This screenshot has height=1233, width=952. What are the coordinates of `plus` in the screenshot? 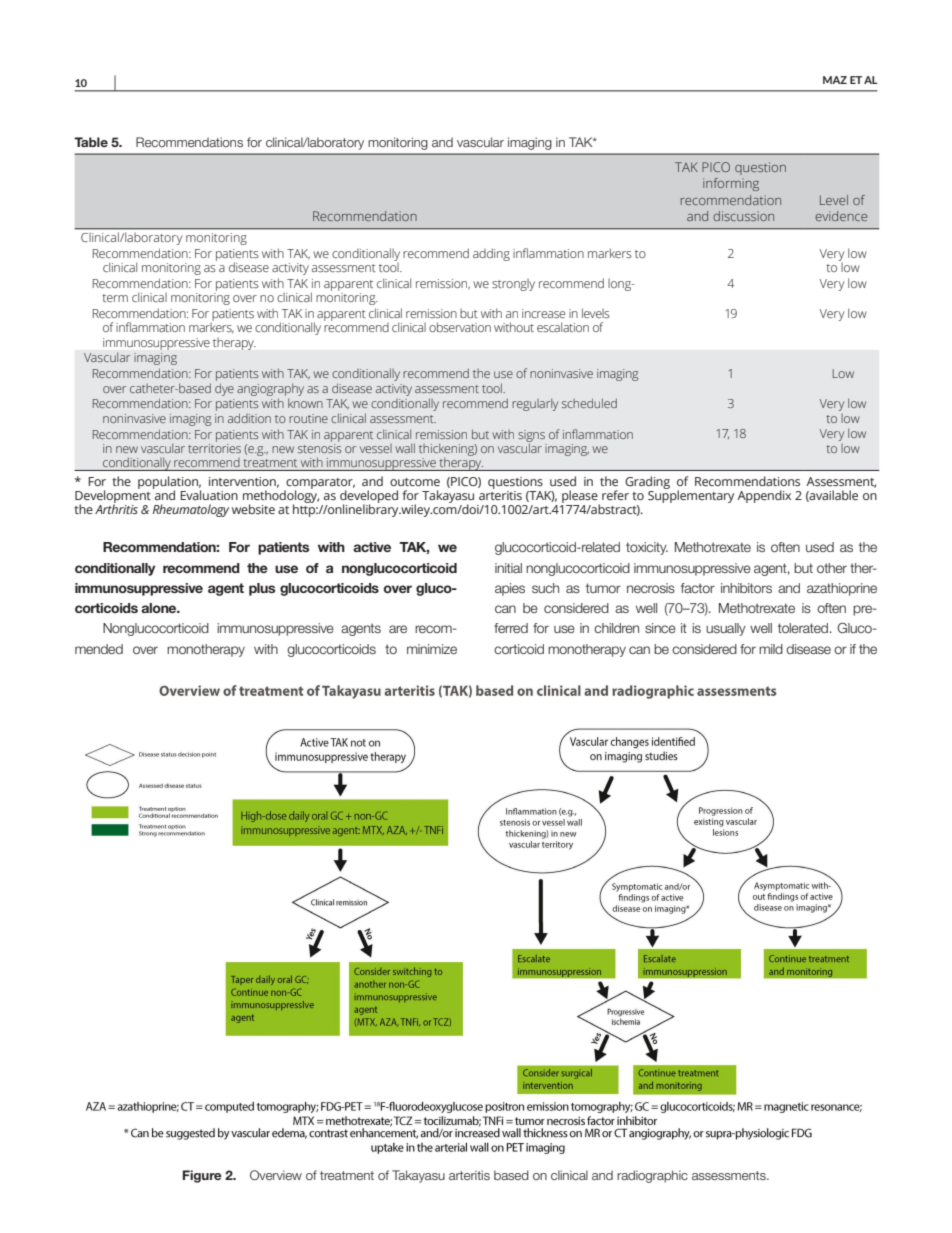 It's located at (262, 589).
